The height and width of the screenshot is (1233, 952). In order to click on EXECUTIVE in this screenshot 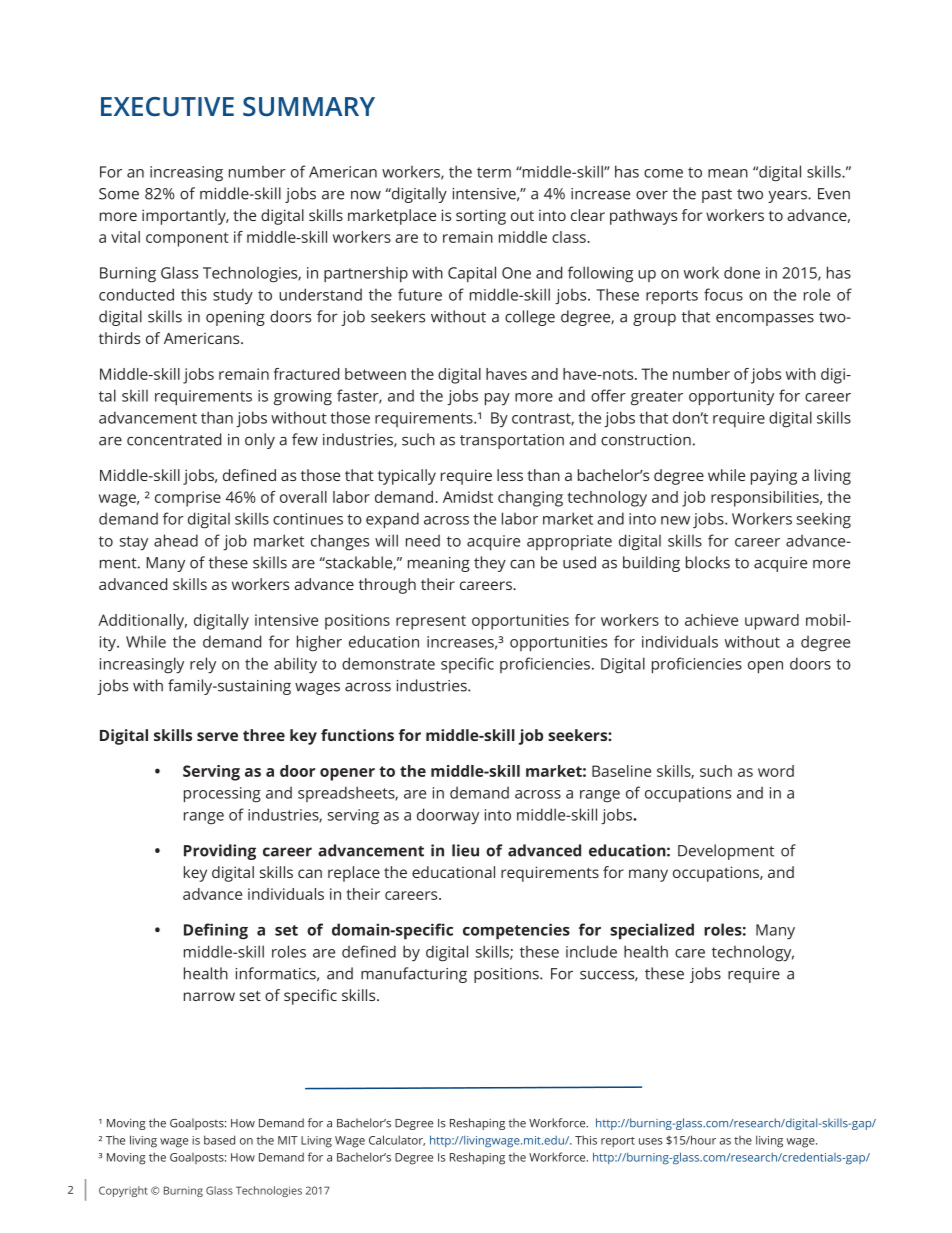, I will do `click(167, 106)`.
